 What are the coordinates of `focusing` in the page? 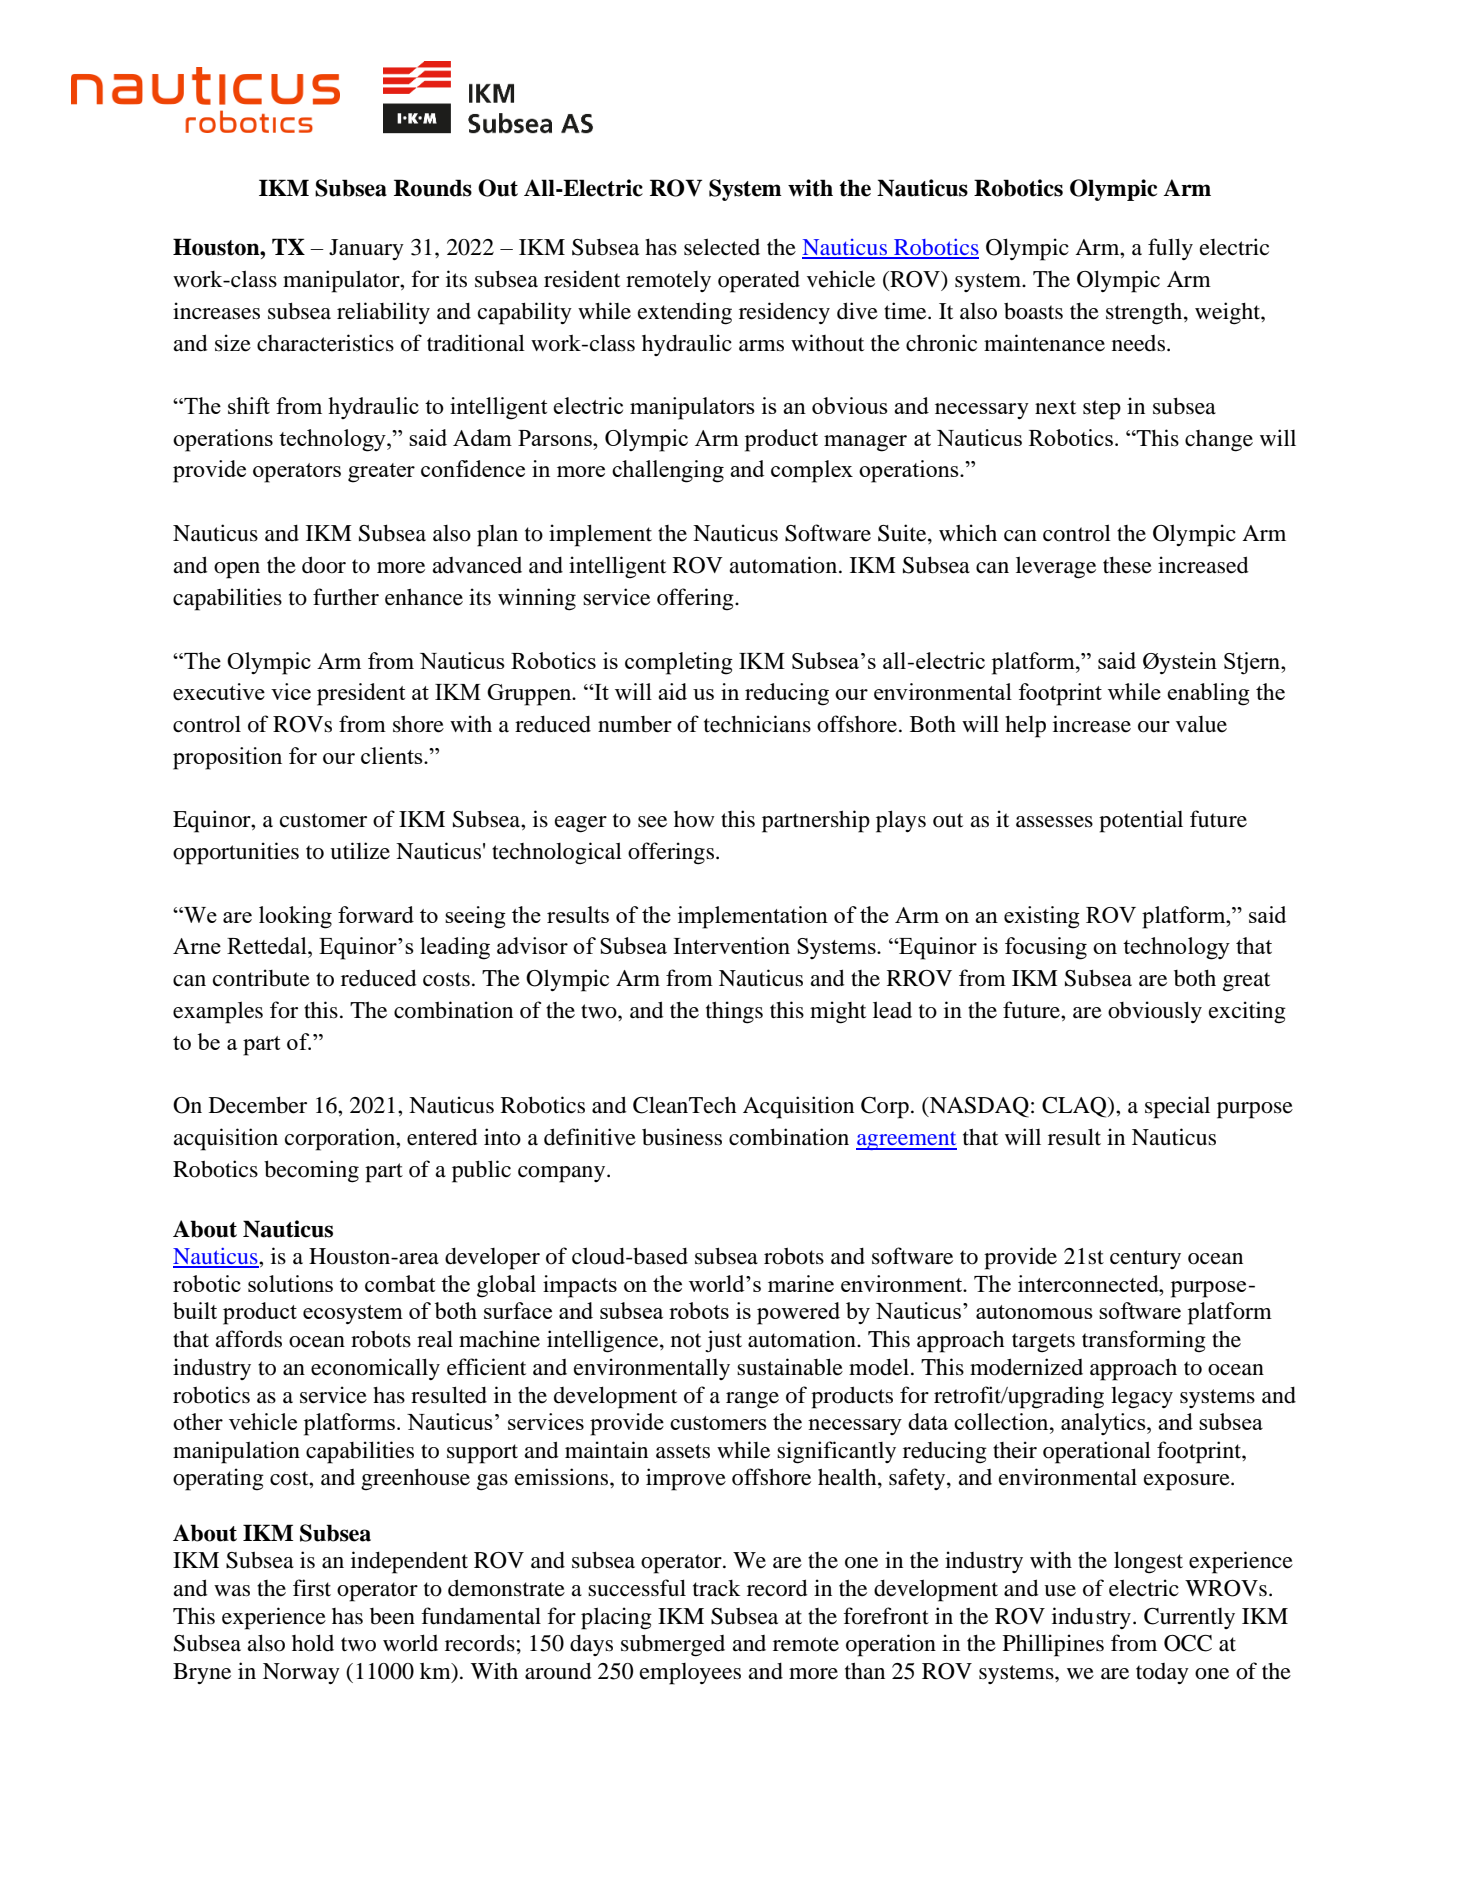 It's located at (1046, 948).
